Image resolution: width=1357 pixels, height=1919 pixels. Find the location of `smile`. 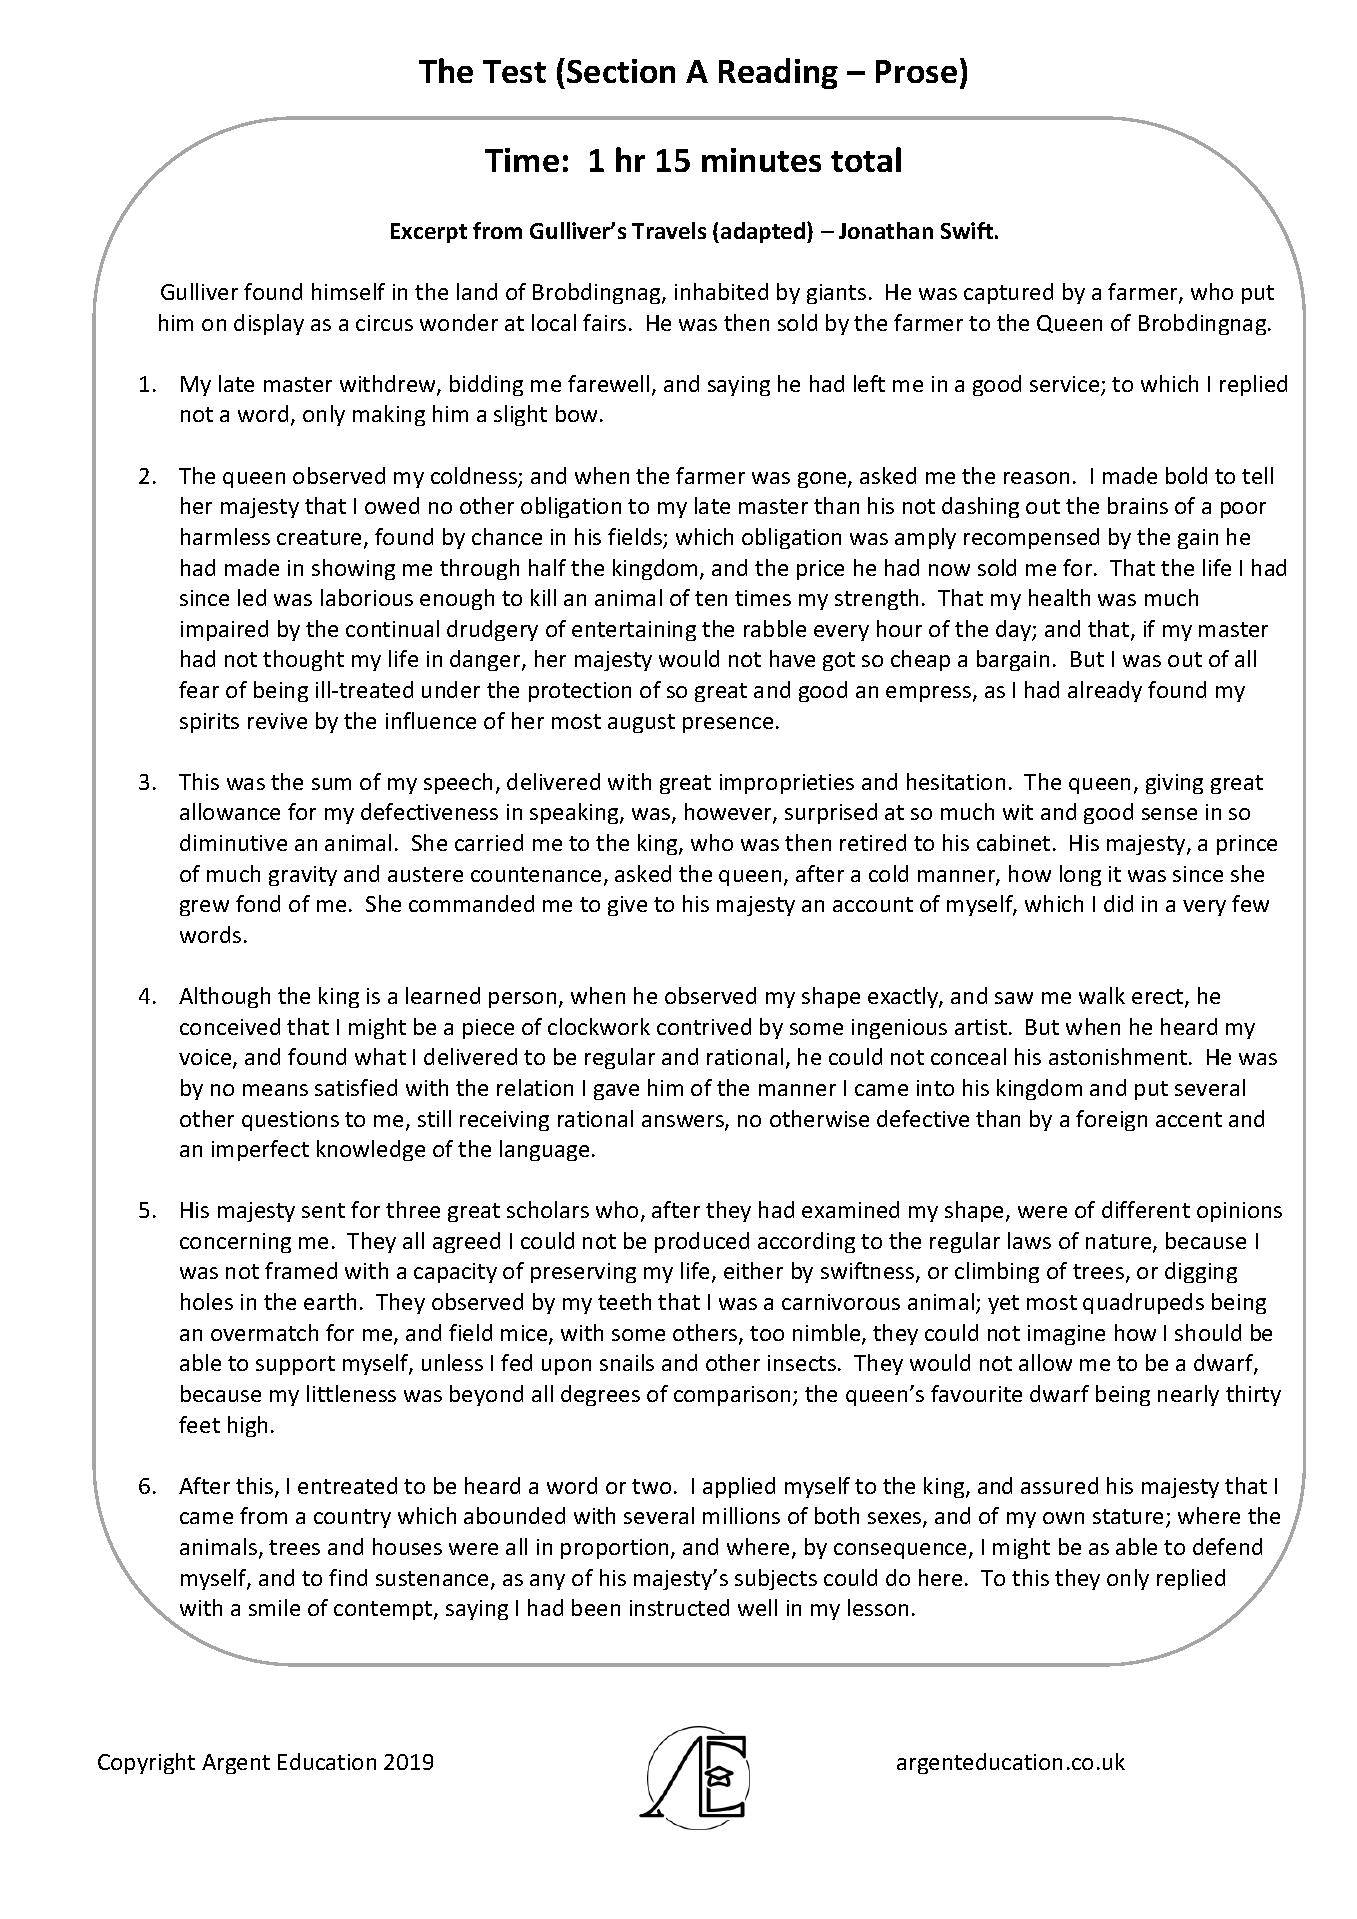

smile is located at coordinates (274, 1607).
